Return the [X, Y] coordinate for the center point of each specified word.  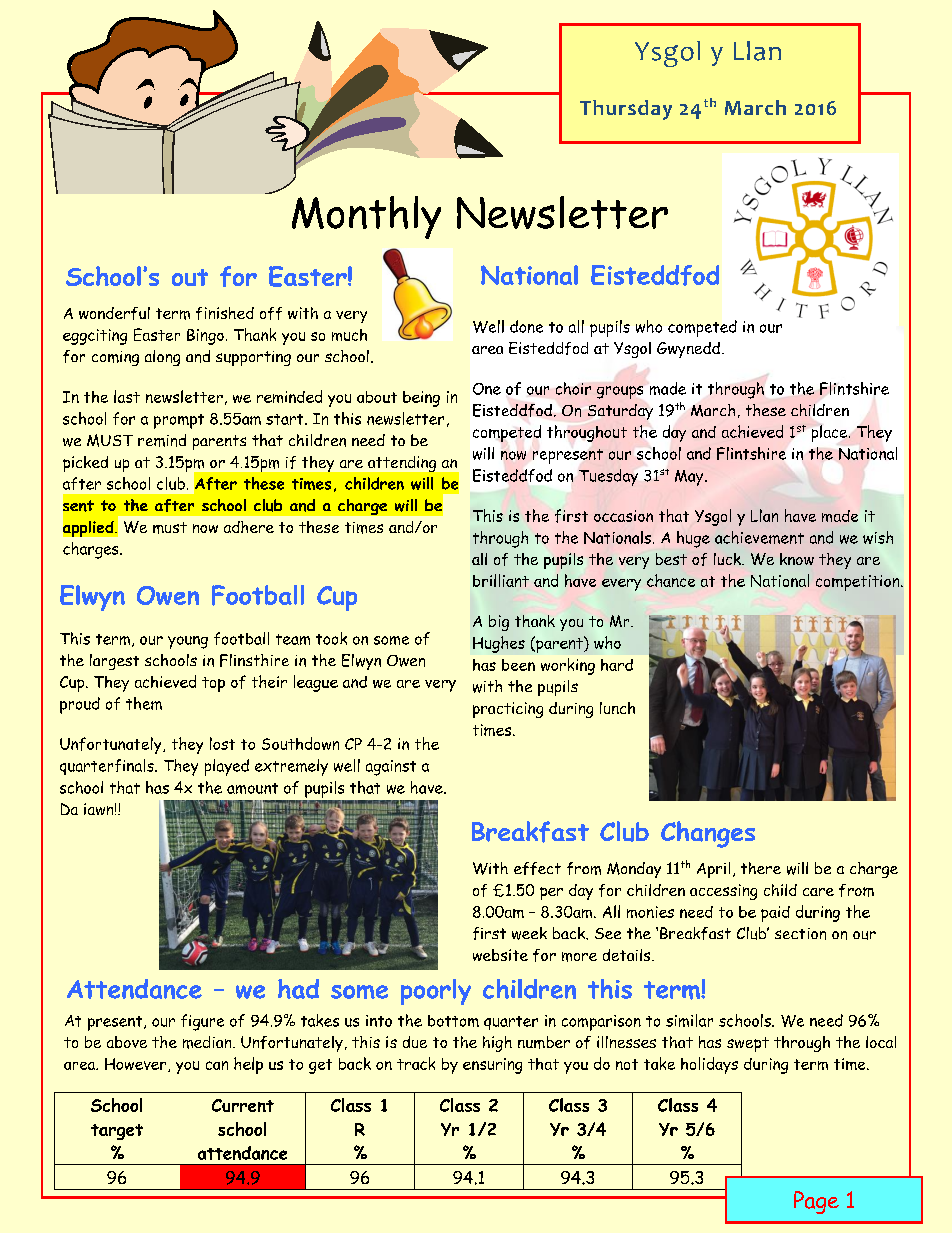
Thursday [626, 110]
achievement [759, 537]
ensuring [492, 1066]
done [526, 326]
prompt [179, 421]
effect [537, 868]
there [761, 868]
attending [402, 464]
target [117, 1132]
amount [252, 788]
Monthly [366, 217]
